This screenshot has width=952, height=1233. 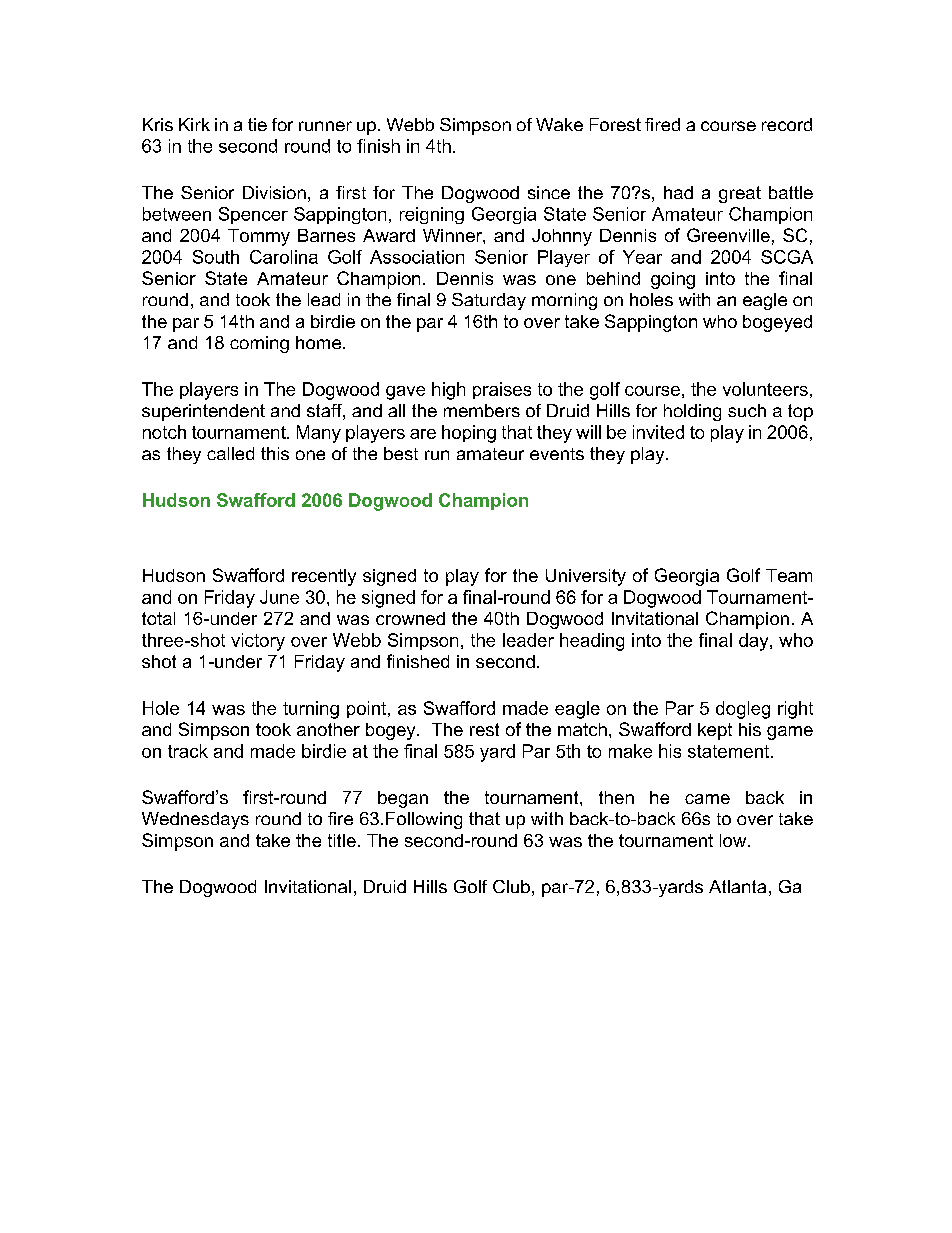 What do you see at coordinates (765, 389) in the screenshot?
I see `volunteers` at bounding box center [765, 389].
